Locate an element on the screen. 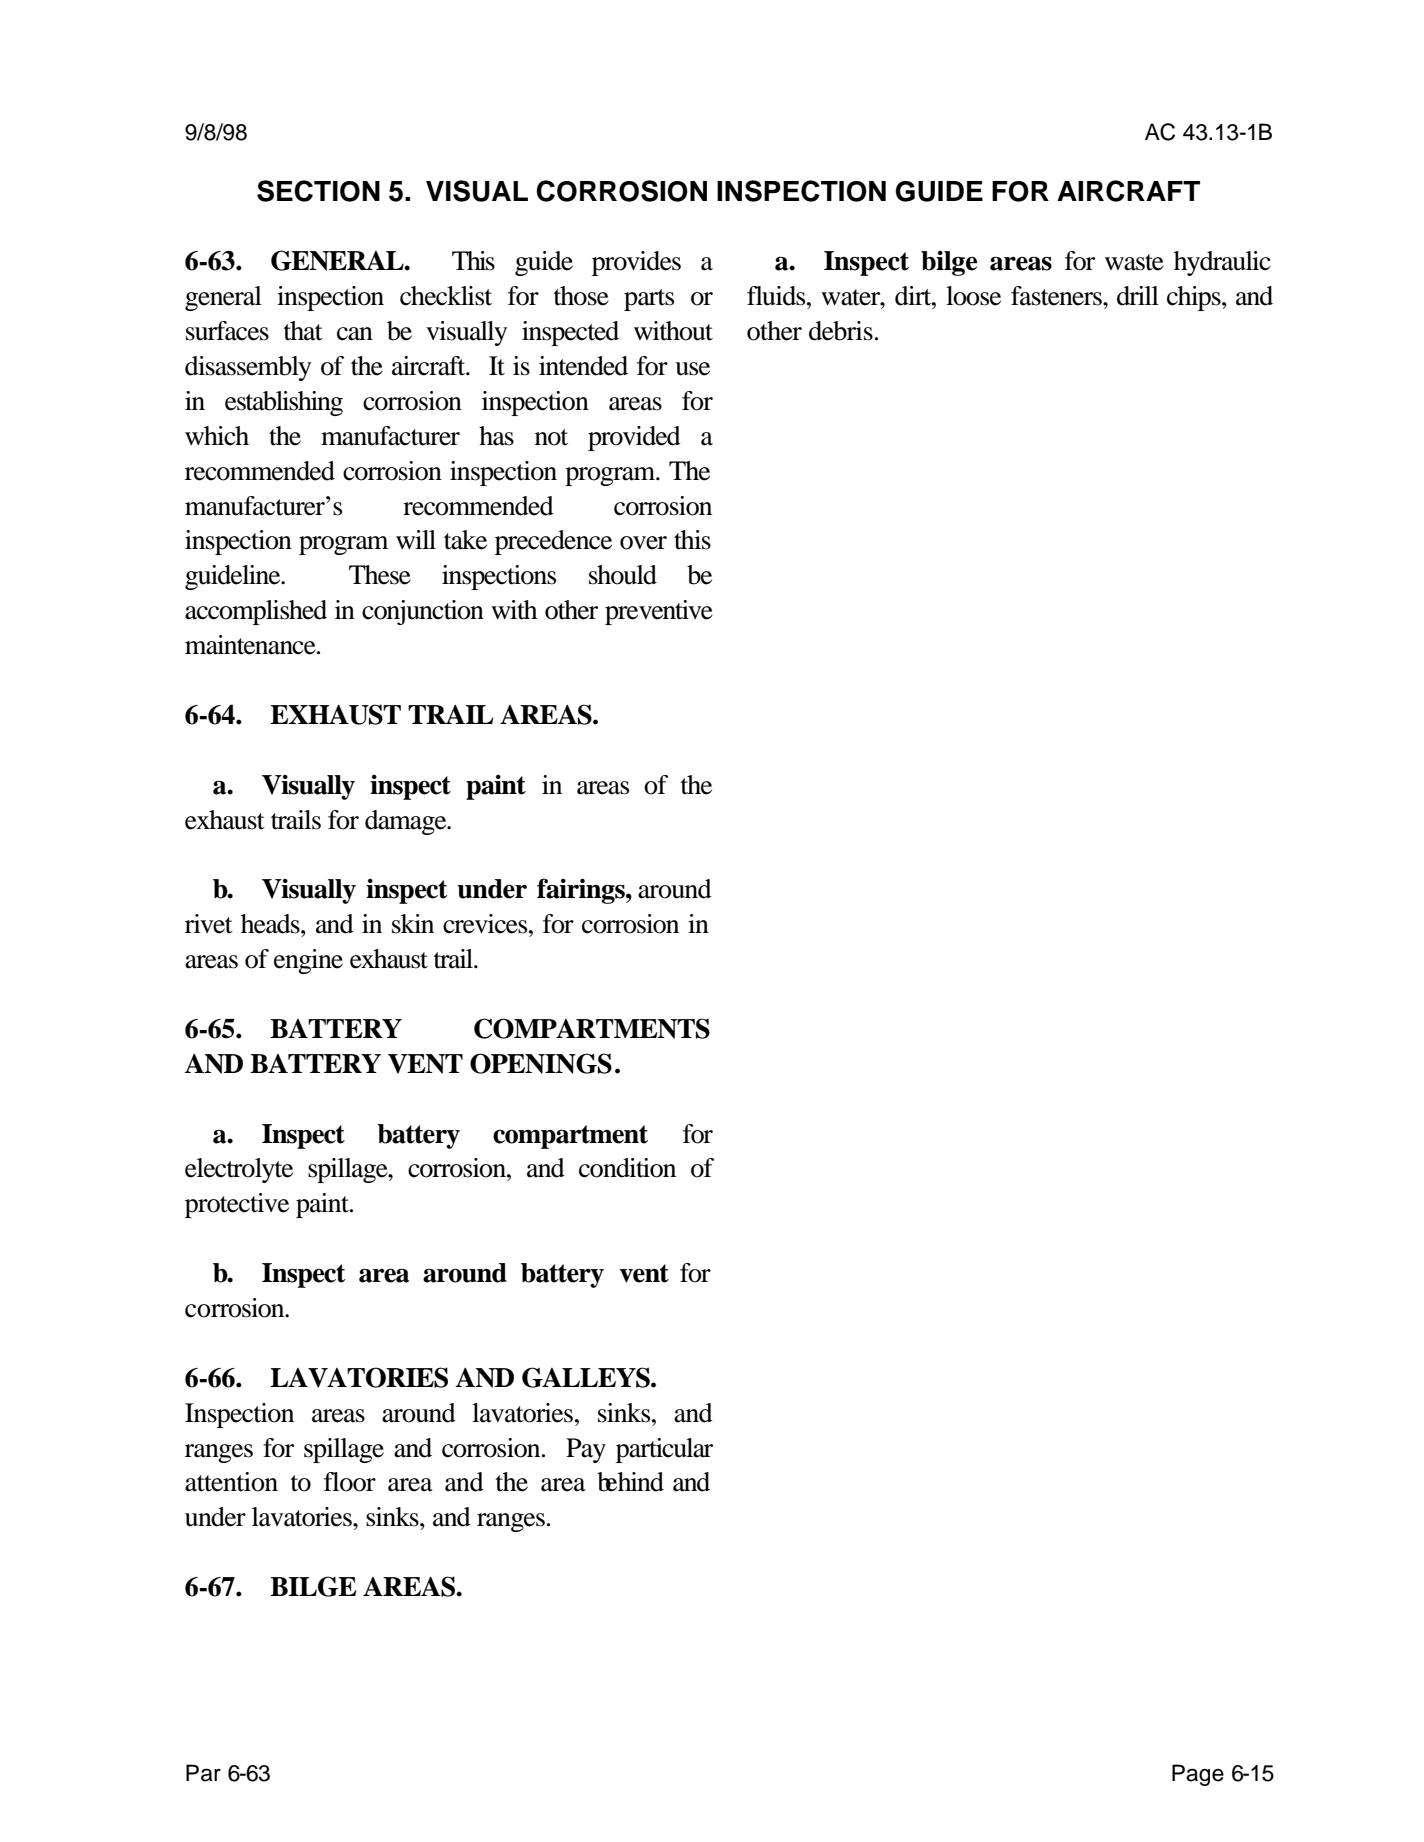 The height and width of the screenshot is (1842, 1424). drill is located at coordinates (1138, 296).
